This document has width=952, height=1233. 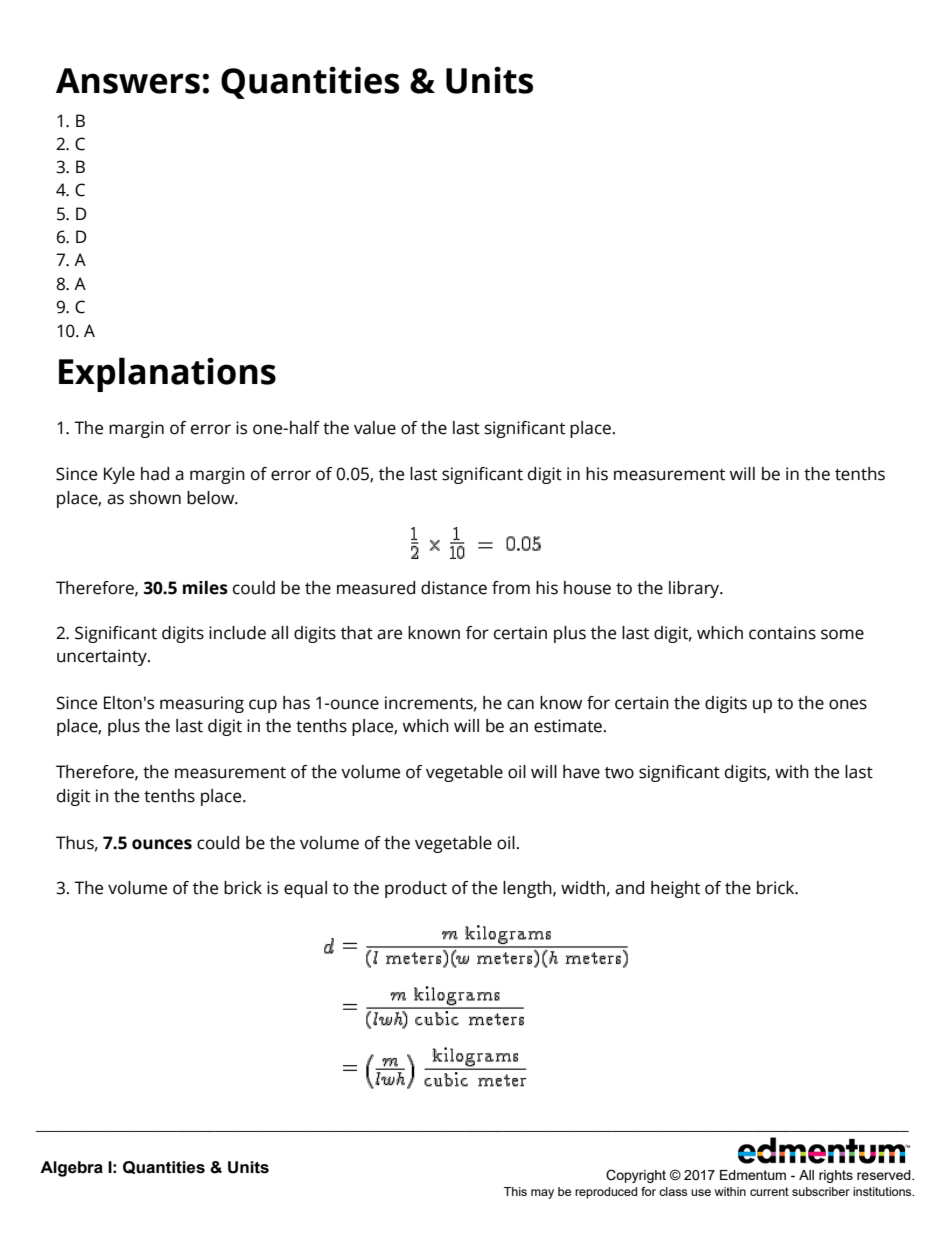 I want to click on from, so click(x=511, y=588).
